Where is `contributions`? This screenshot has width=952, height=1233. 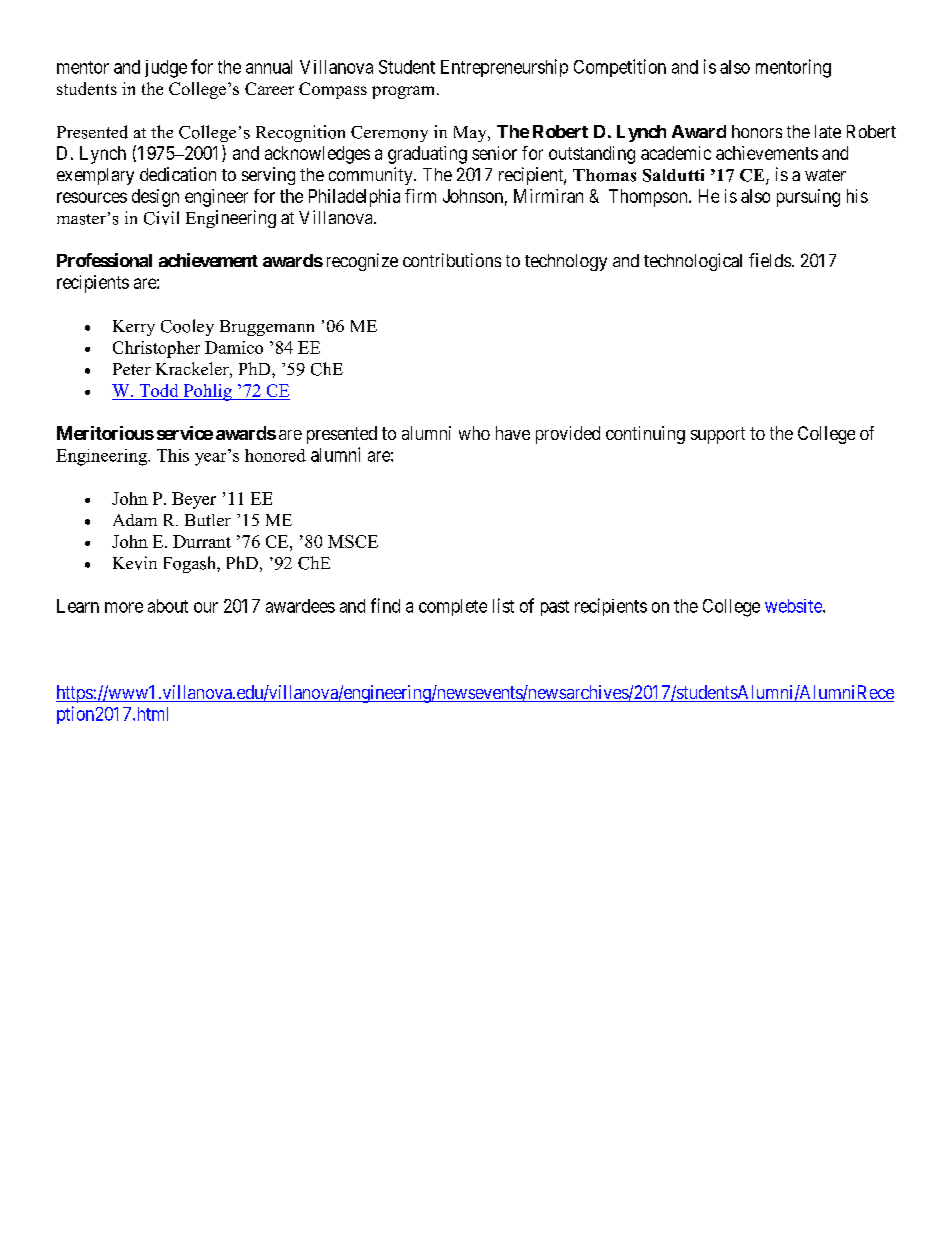 contributions is located at coordinates (452, 260).
